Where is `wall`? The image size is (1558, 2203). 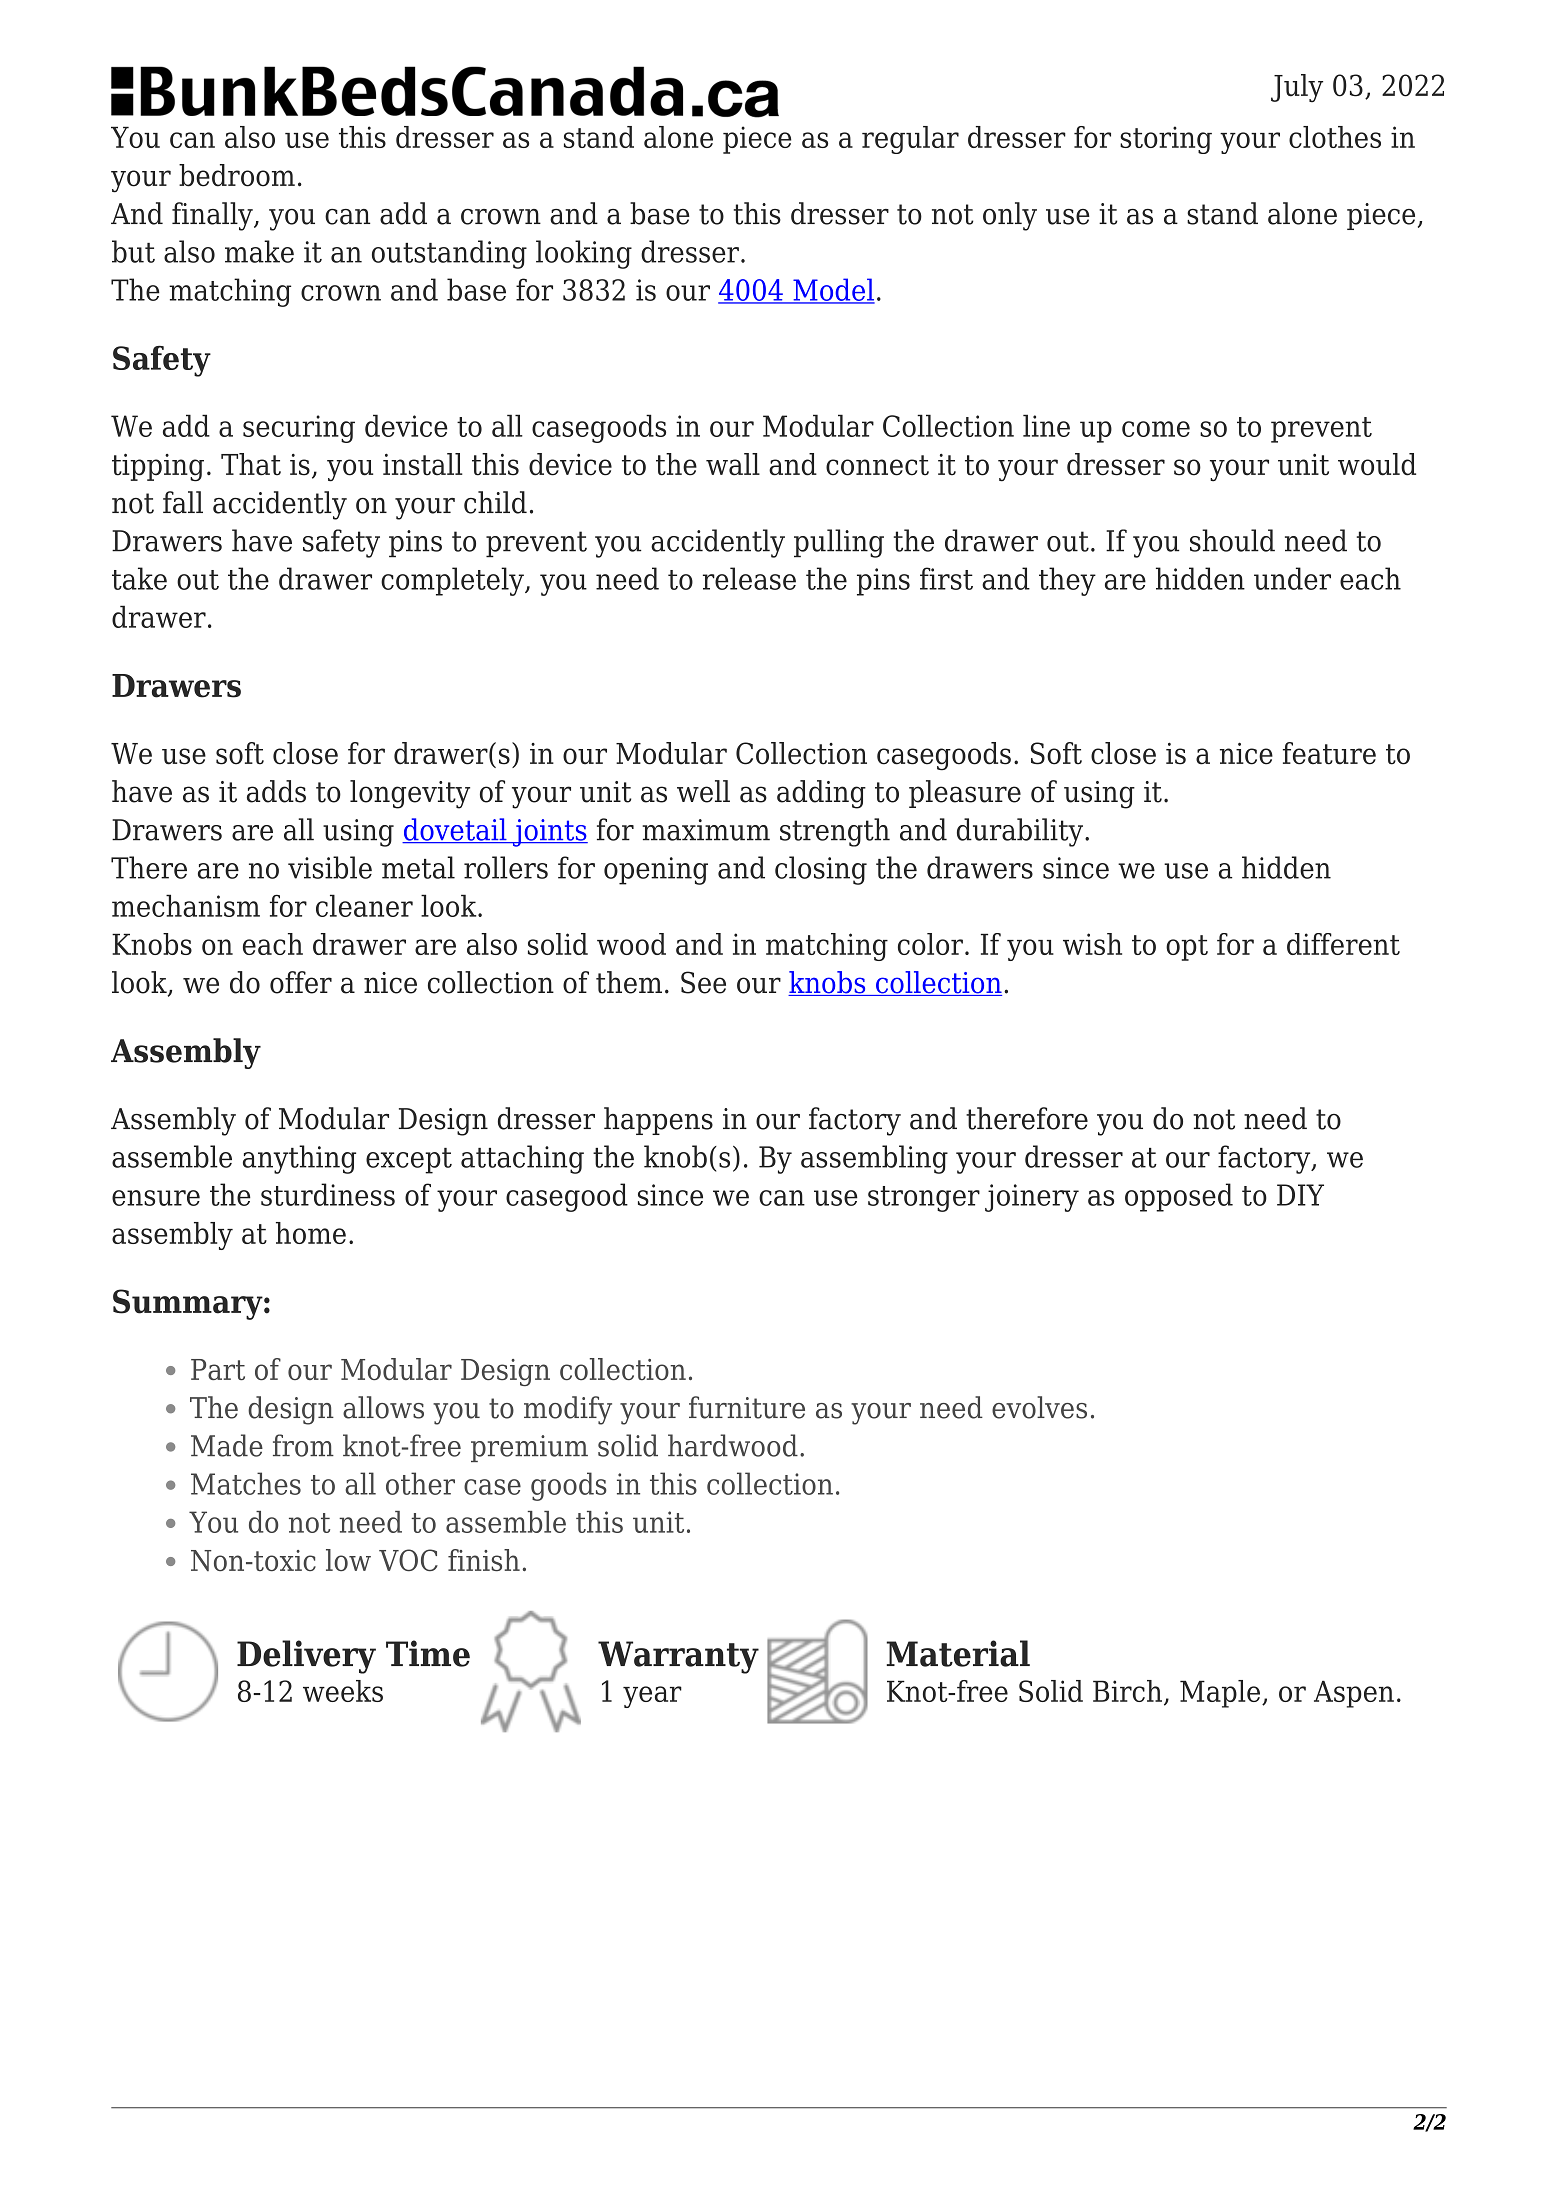
wall is located at coordinates (733, 464).
